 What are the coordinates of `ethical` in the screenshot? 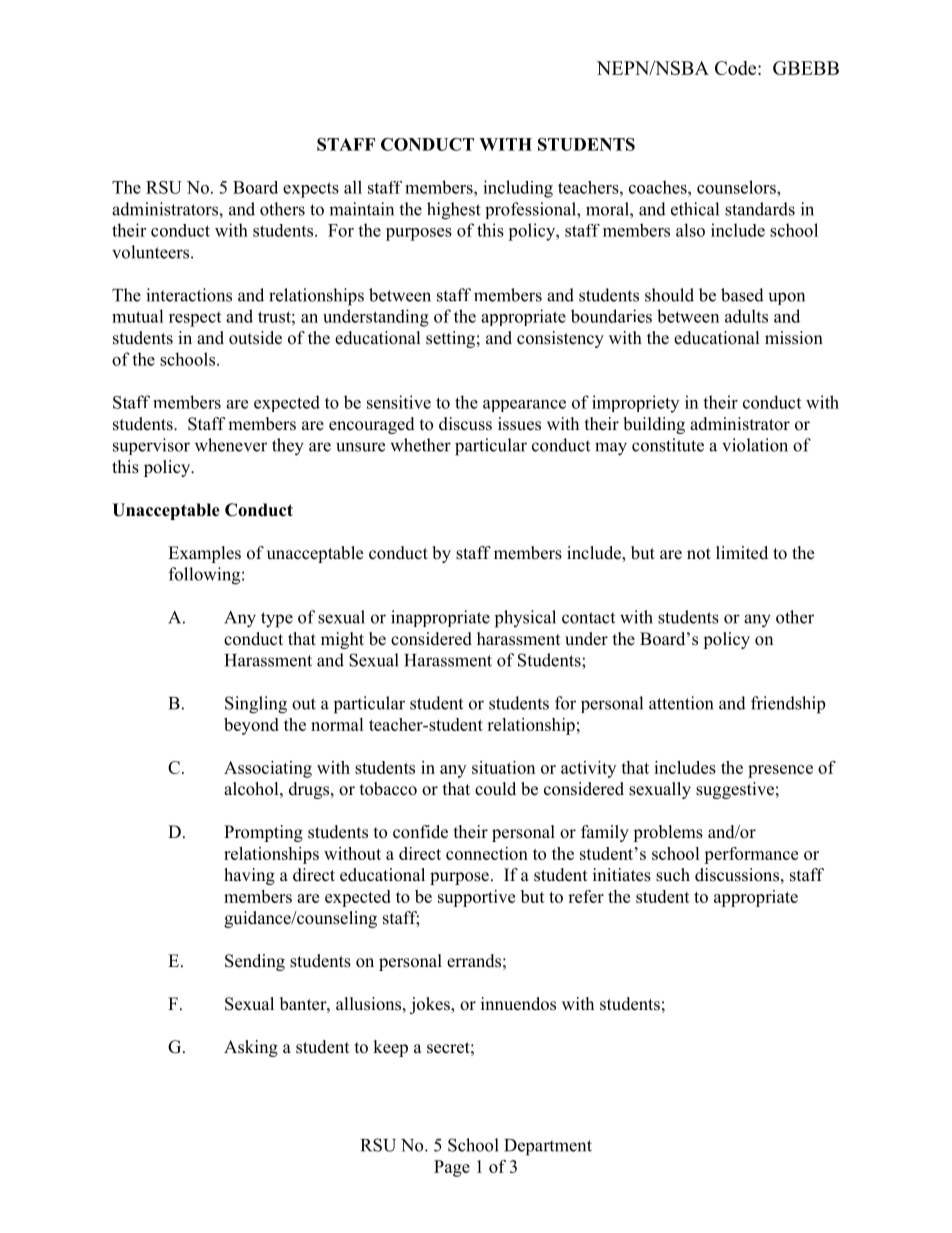 It's located at (695, 209).
